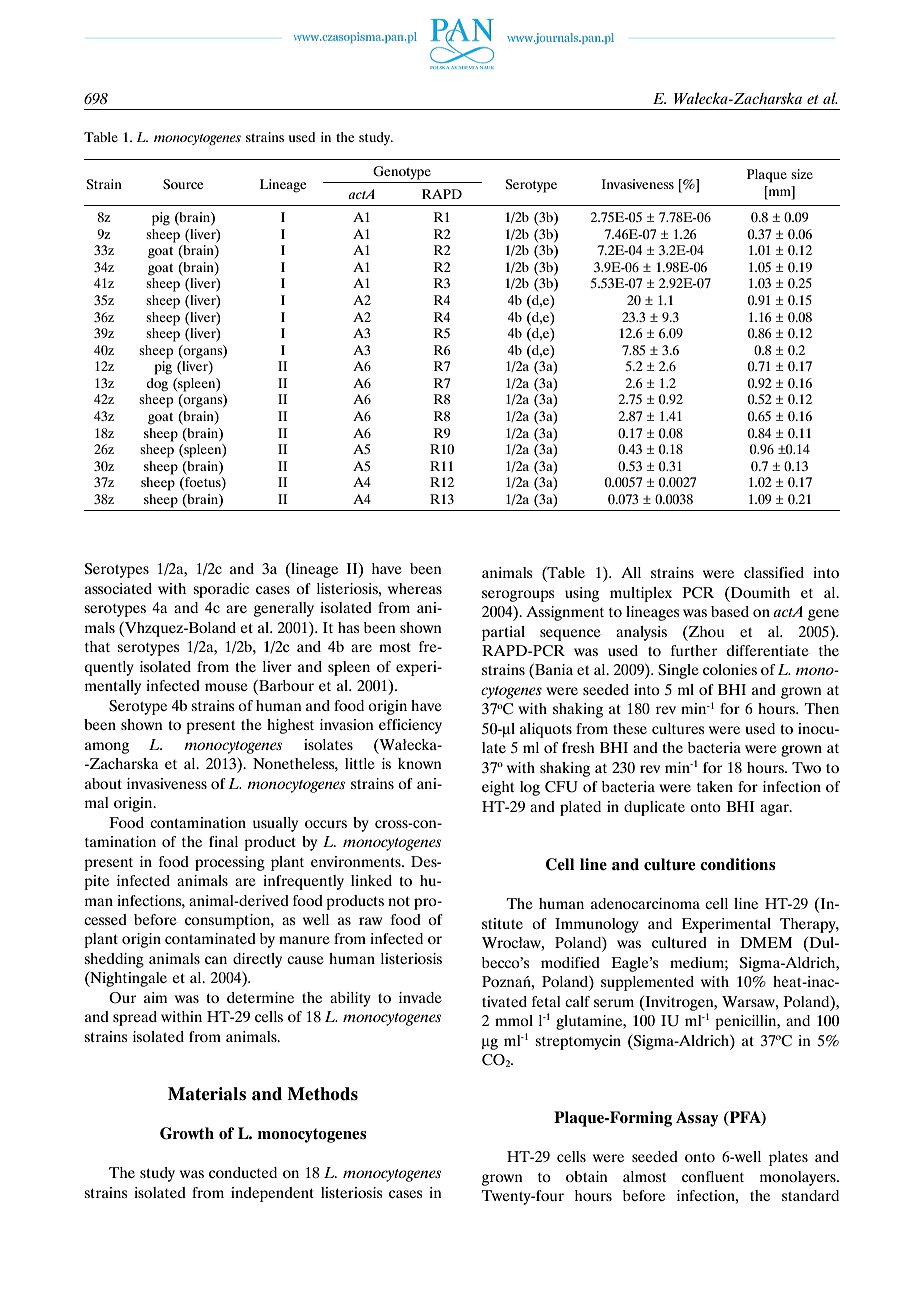  What do you see at coordinates (223, 841) in the screenshot?
I see `final` at bounding box center [223, 841].
